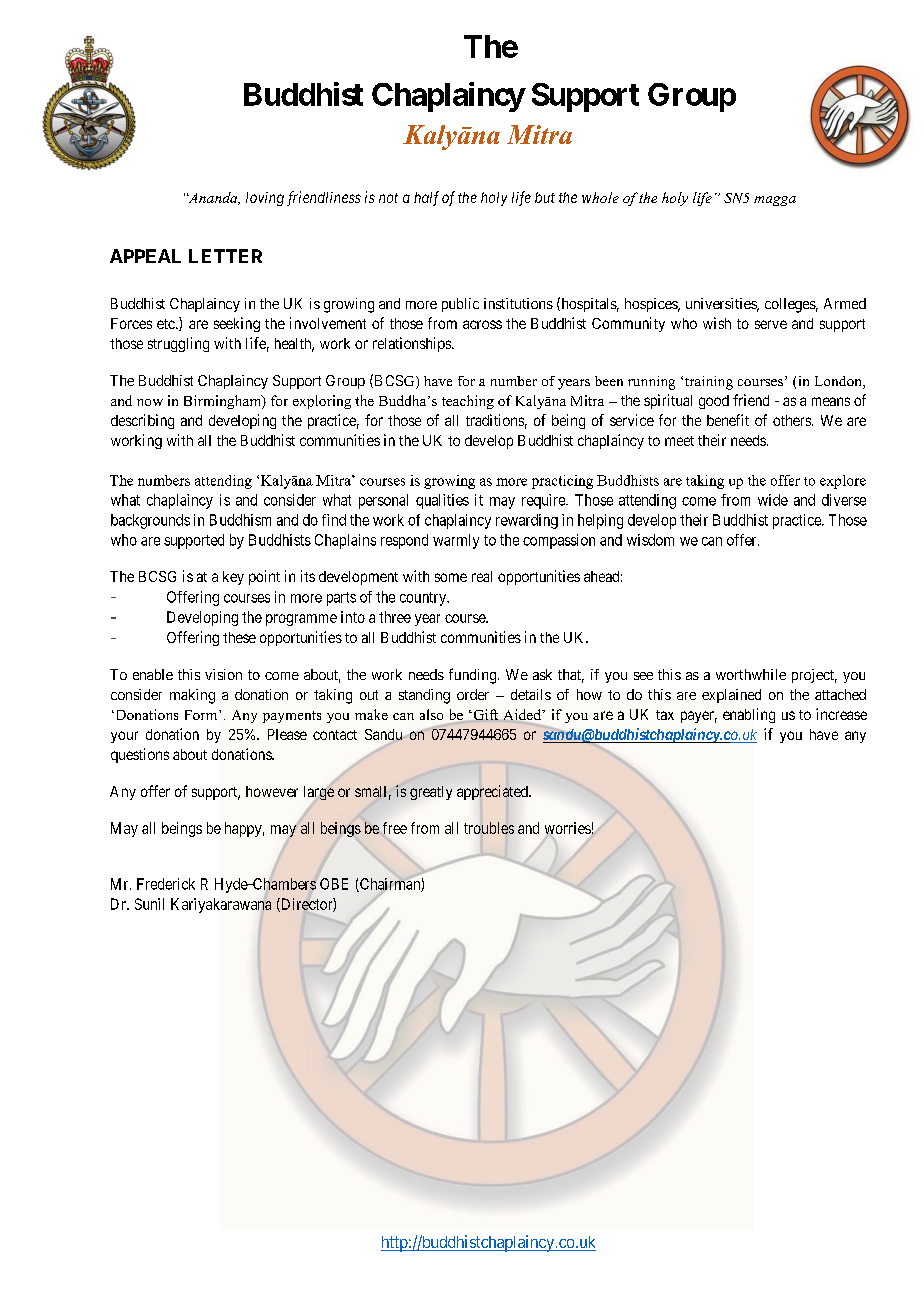 This screenshot has height=1308, width=924. What do you see at coordinates (456, 541) in the screenshot?
I see `warmly` at bounding box center [456, 541].
